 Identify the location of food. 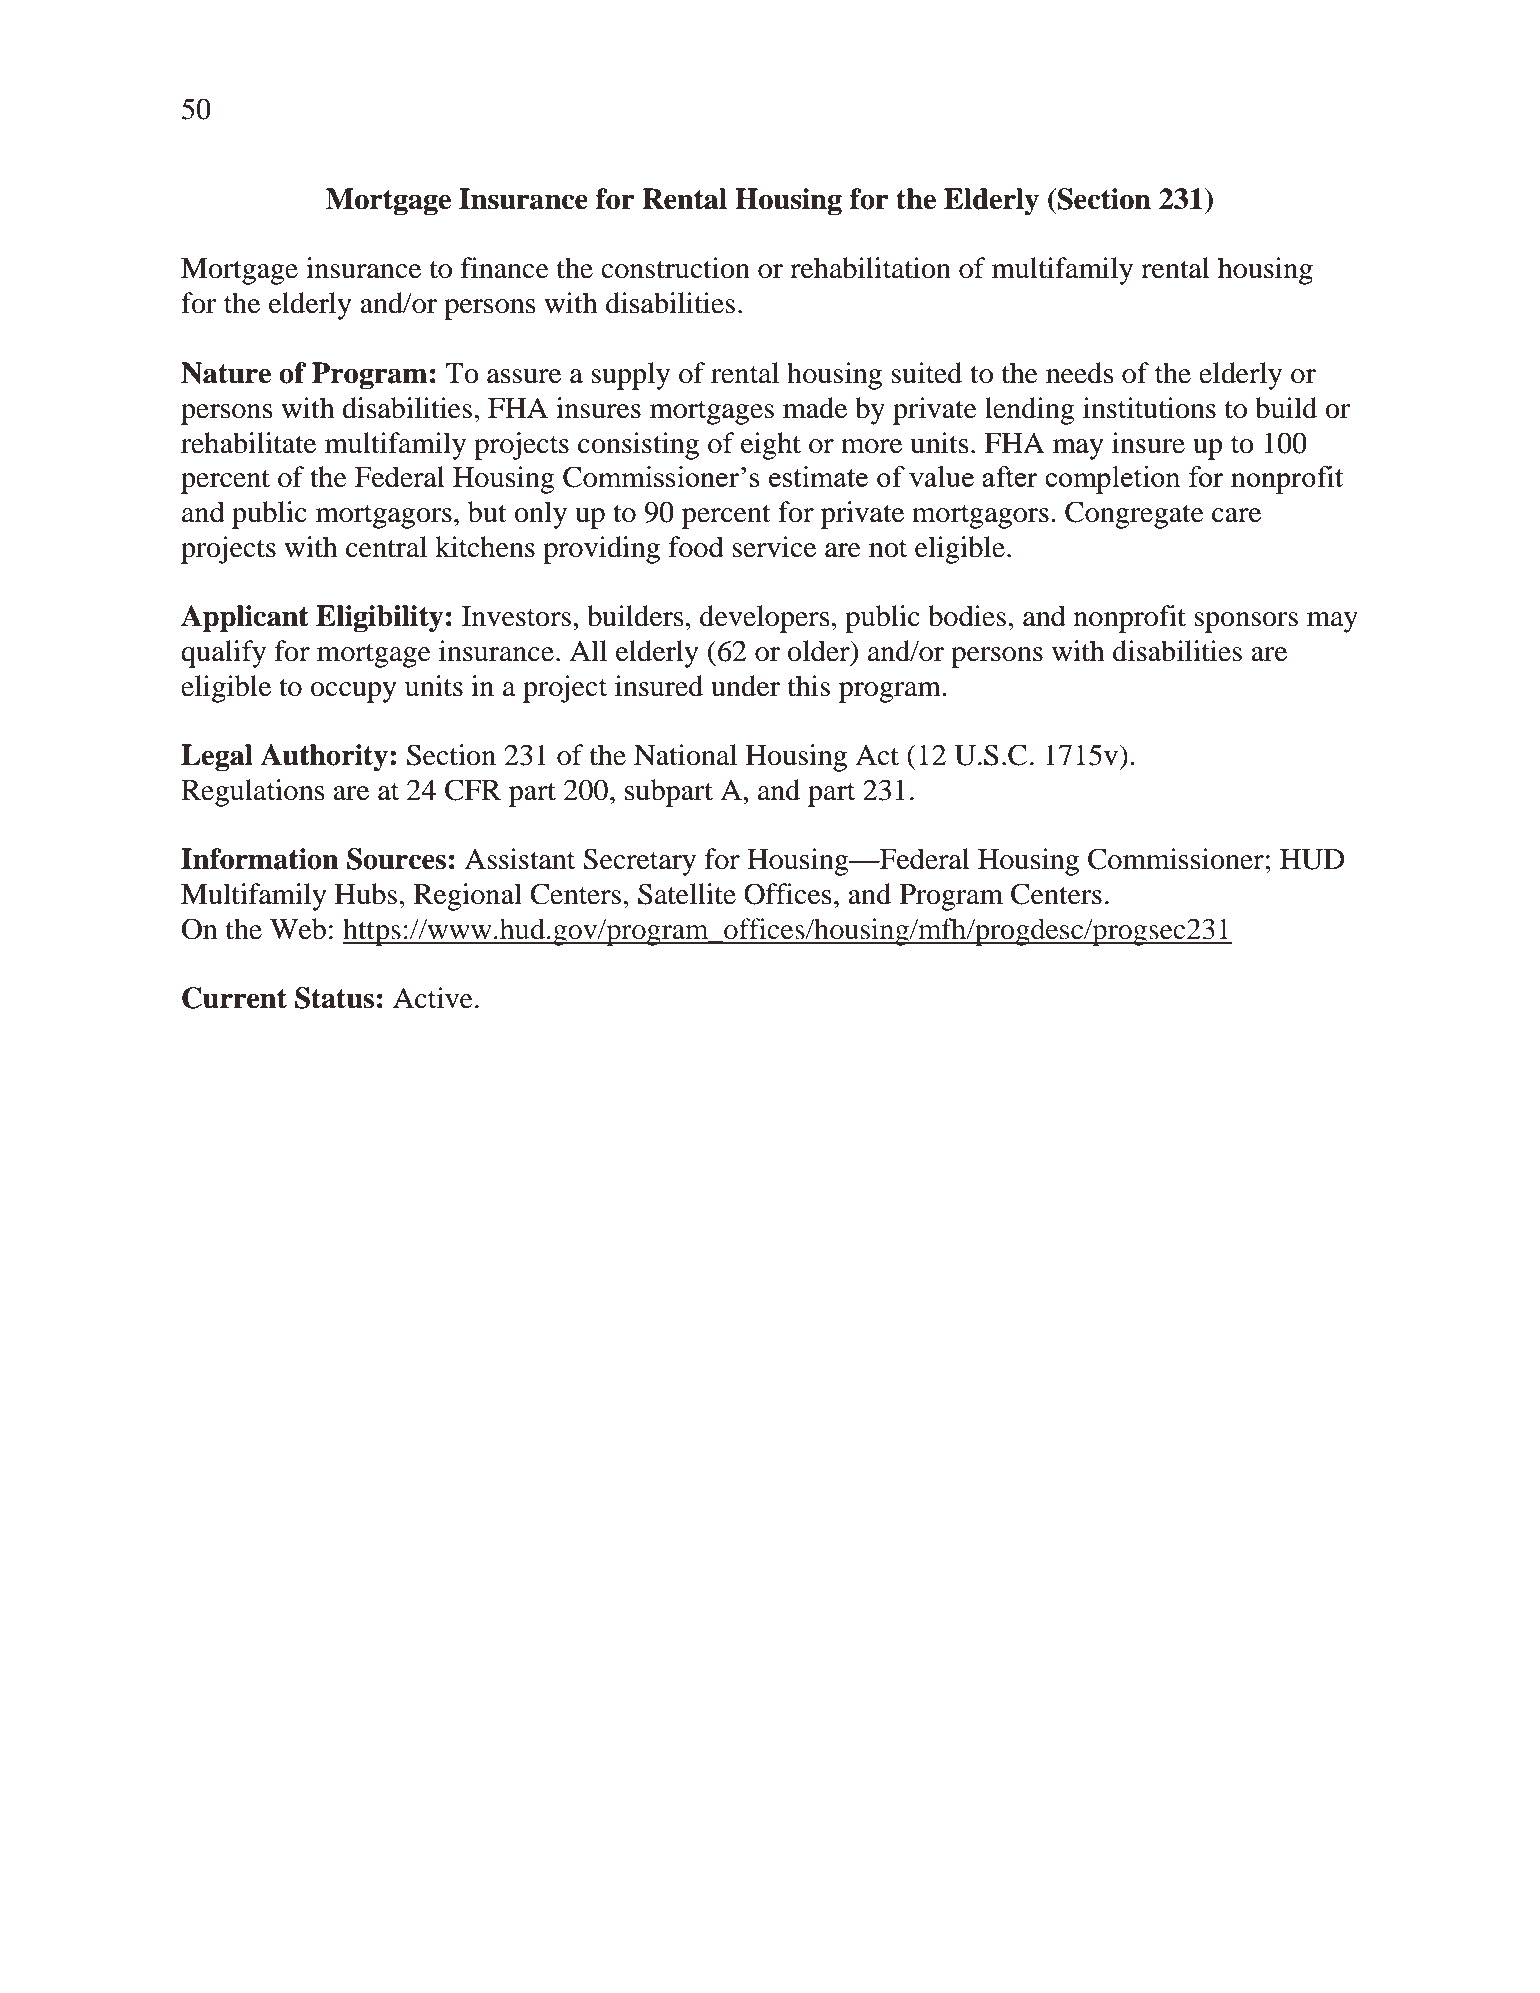
(696, 547).
